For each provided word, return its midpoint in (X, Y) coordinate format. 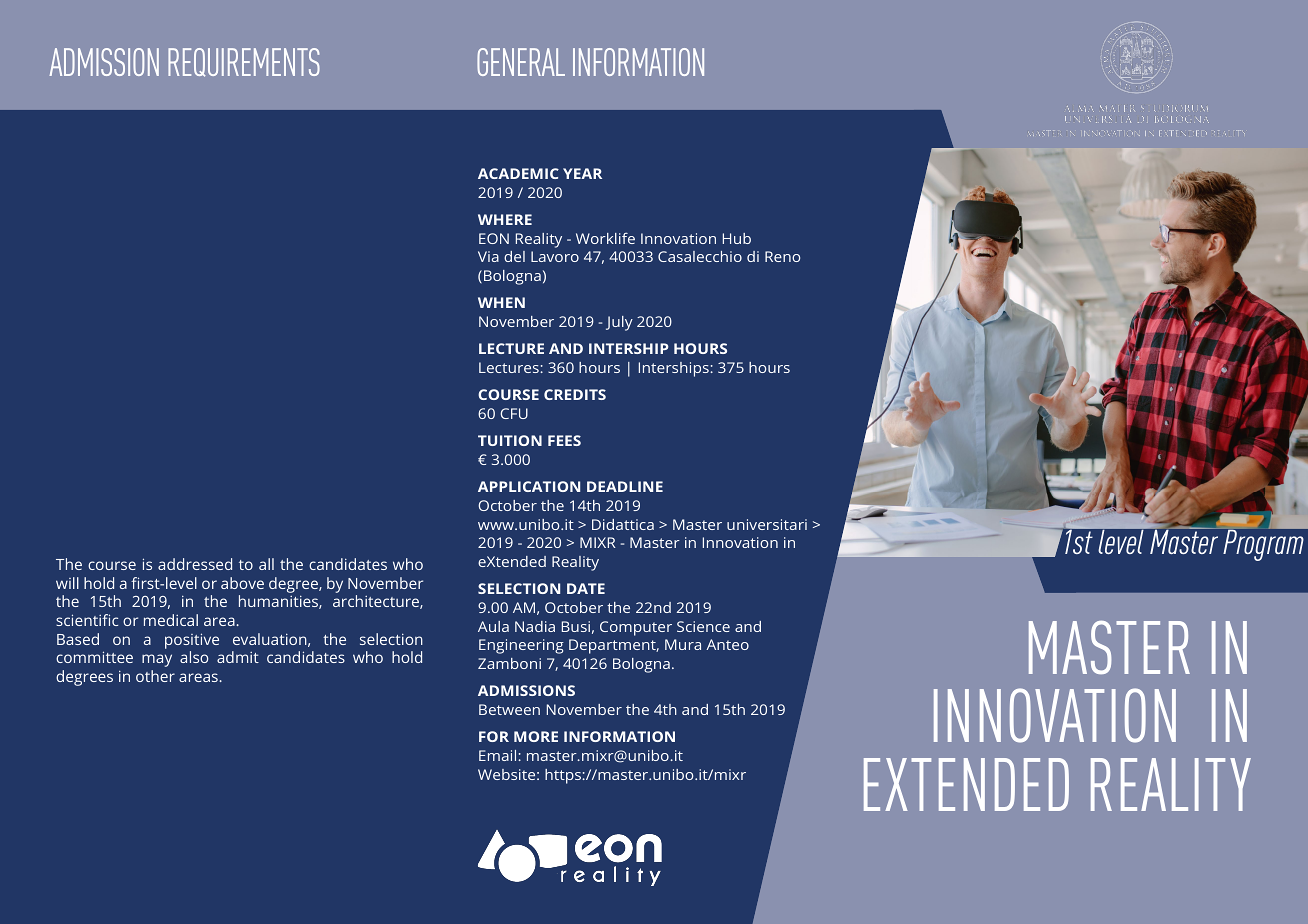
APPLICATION (529, 486)
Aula (493, 626)
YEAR (582, 173)
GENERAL (521, 62)
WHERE (505, 219)
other (155, 676)
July (619, 323)
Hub (737, 238)
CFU (514, 413)
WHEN (501, 302)
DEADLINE (625, 486)
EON (494, 238)
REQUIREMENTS (244, 62)
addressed (195, 564)
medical (171, 620)
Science (703, 626)
